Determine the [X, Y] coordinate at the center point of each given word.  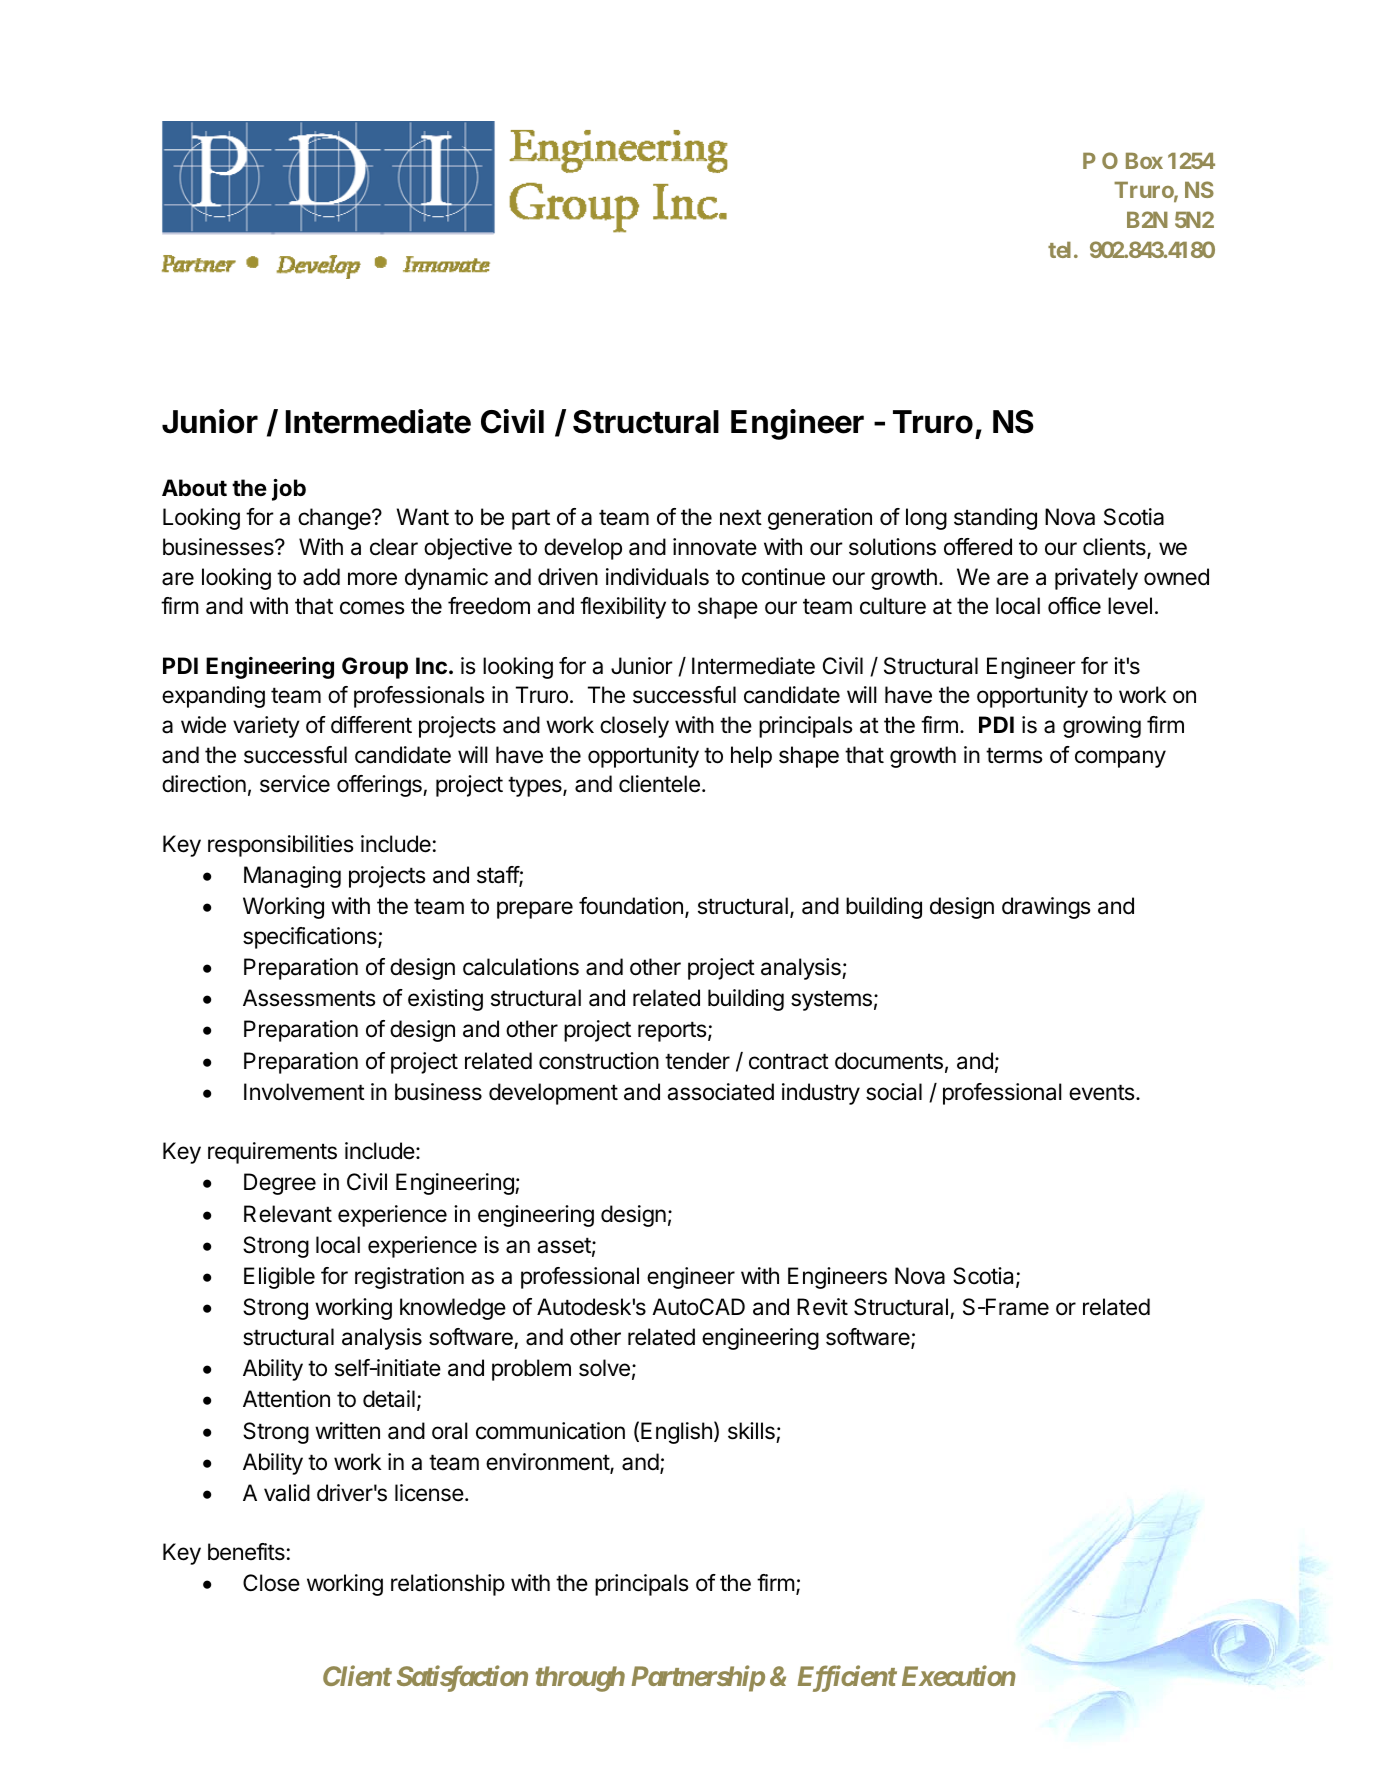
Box [1144, 161]
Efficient [847, 1678]
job [289, 490]
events [1102, 1092]
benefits [246, 1552]
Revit [822, 1306]
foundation [631, 906]
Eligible [279, 1278]
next [741, 517]
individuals [657, 577]
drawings [1046, 908]
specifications [311, 938]
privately [1096, 579]
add [321, 577]
